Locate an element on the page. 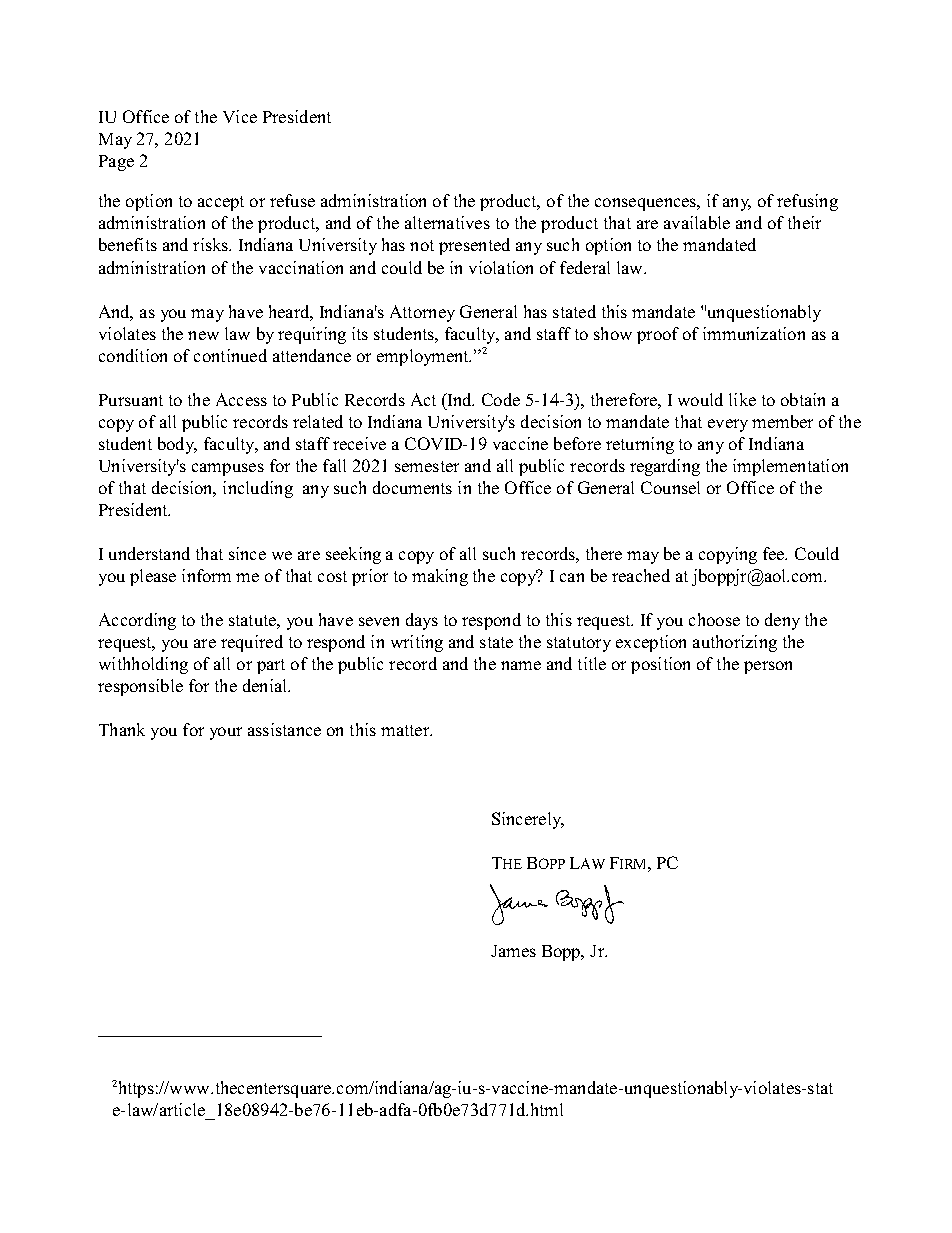  your is located at coordinates (226, 733).
